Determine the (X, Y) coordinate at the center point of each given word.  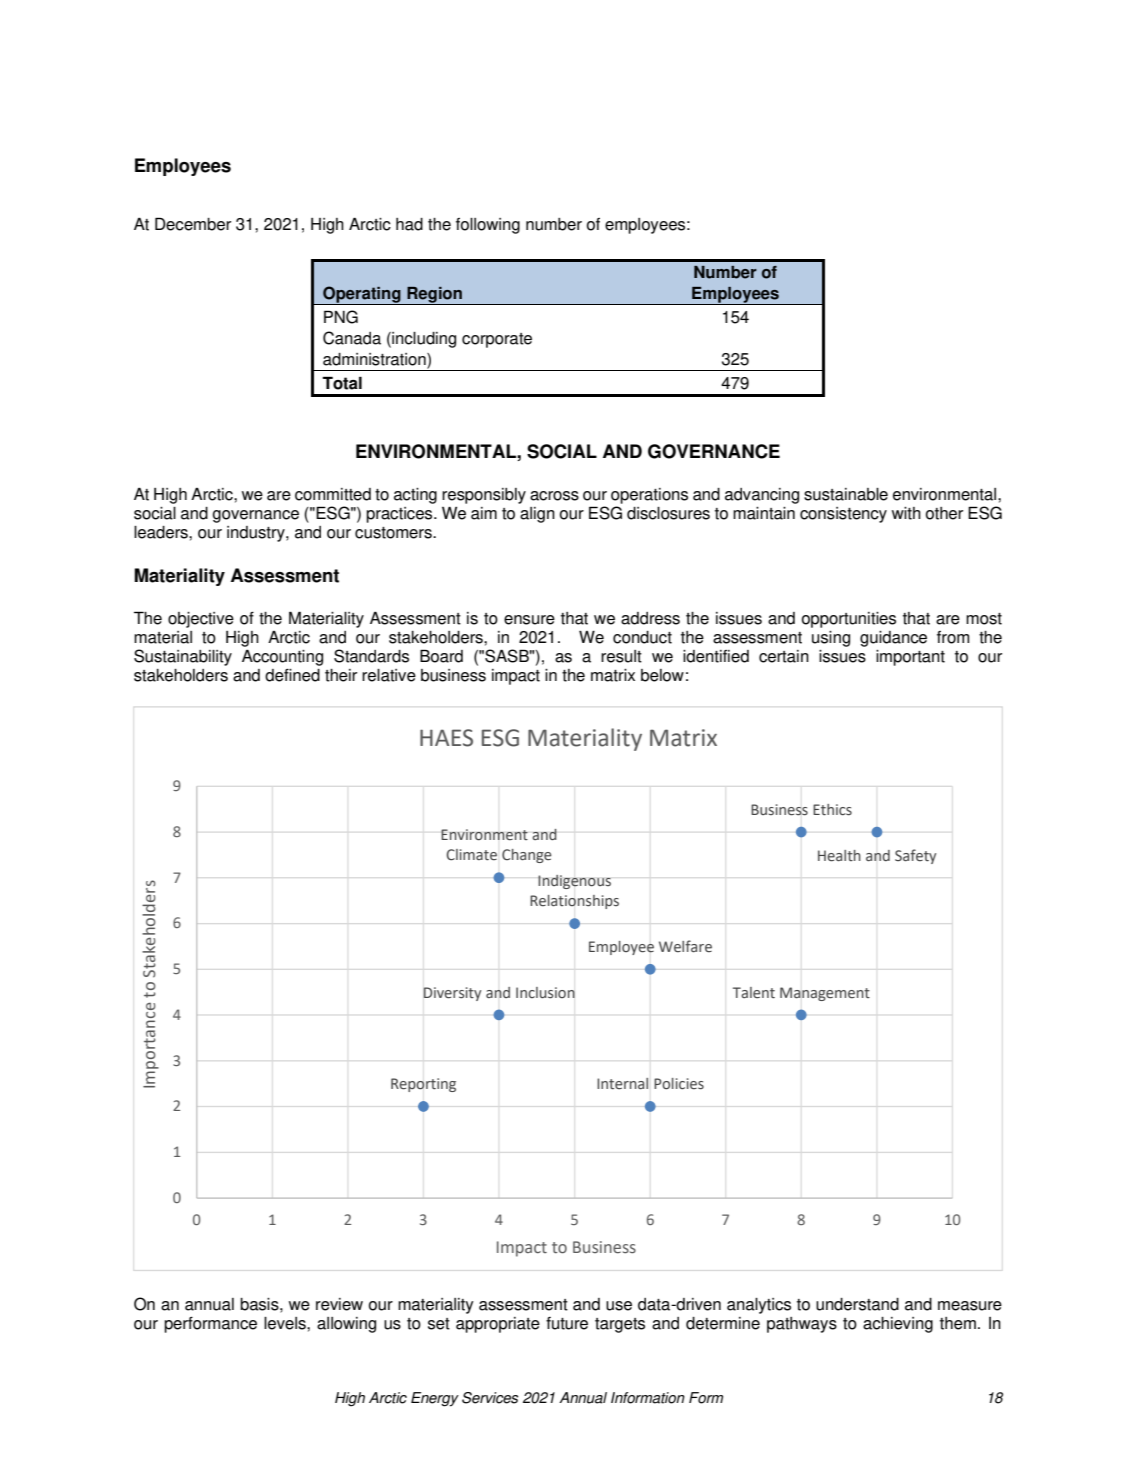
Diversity (452, 994)
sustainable (846, 494)
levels (286, 1323)
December (193, 224)
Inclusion (545, 993)
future (567, 1323)
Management (825, 994)
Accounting (282, 657)
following (488, 226)
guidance (893, 639)
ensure (529, 620)
